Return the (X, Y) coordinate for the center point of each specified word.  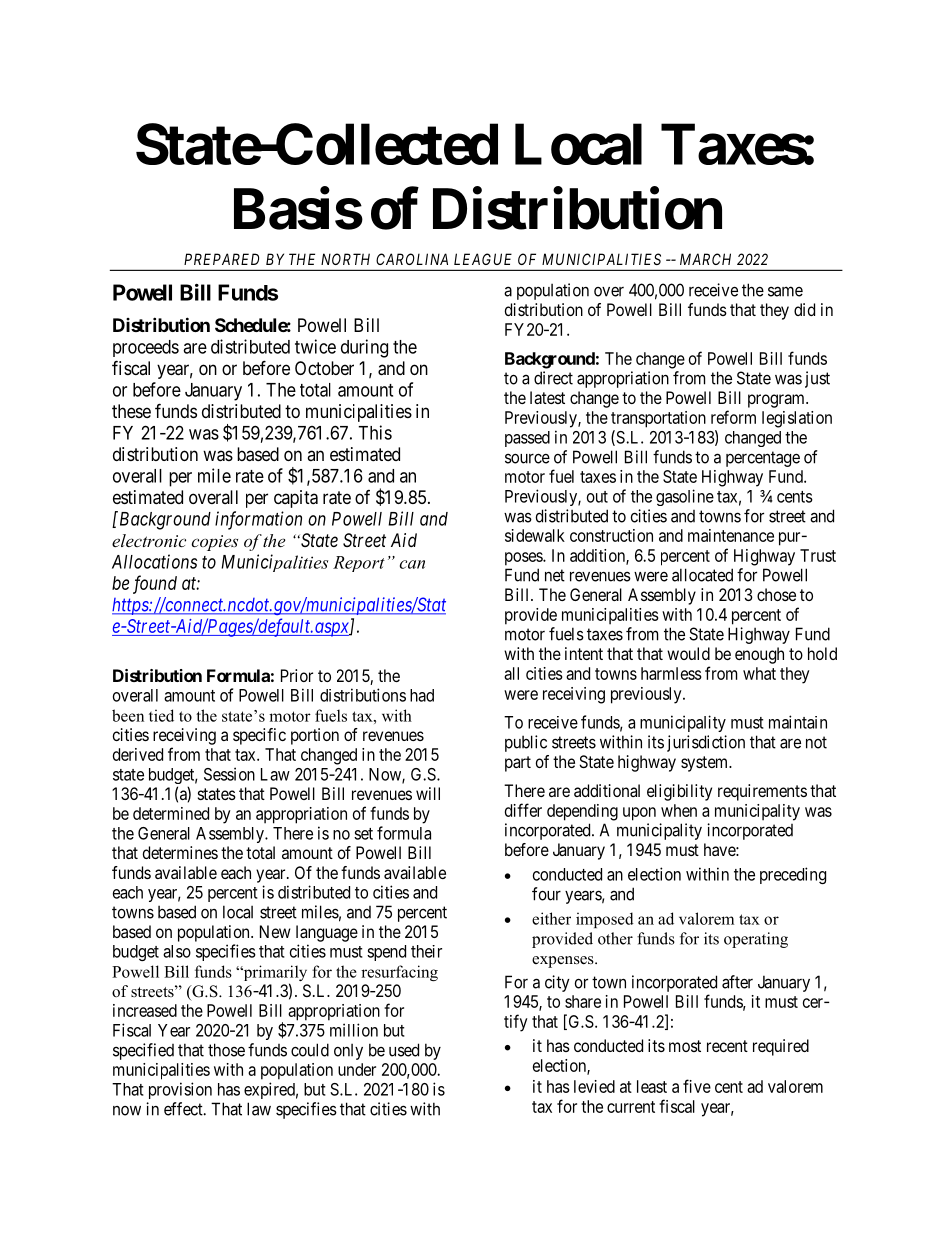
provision (180, 1090)
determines (180, 852)
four (546, 894)
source (527, 458)
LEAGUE (483, 259)
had (422, 695)
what (759, 673)
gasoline (685, 497)
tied (161, 715)
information (258, 520)
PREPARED (221, 259)
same (785, 291)
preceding (793, 875)
